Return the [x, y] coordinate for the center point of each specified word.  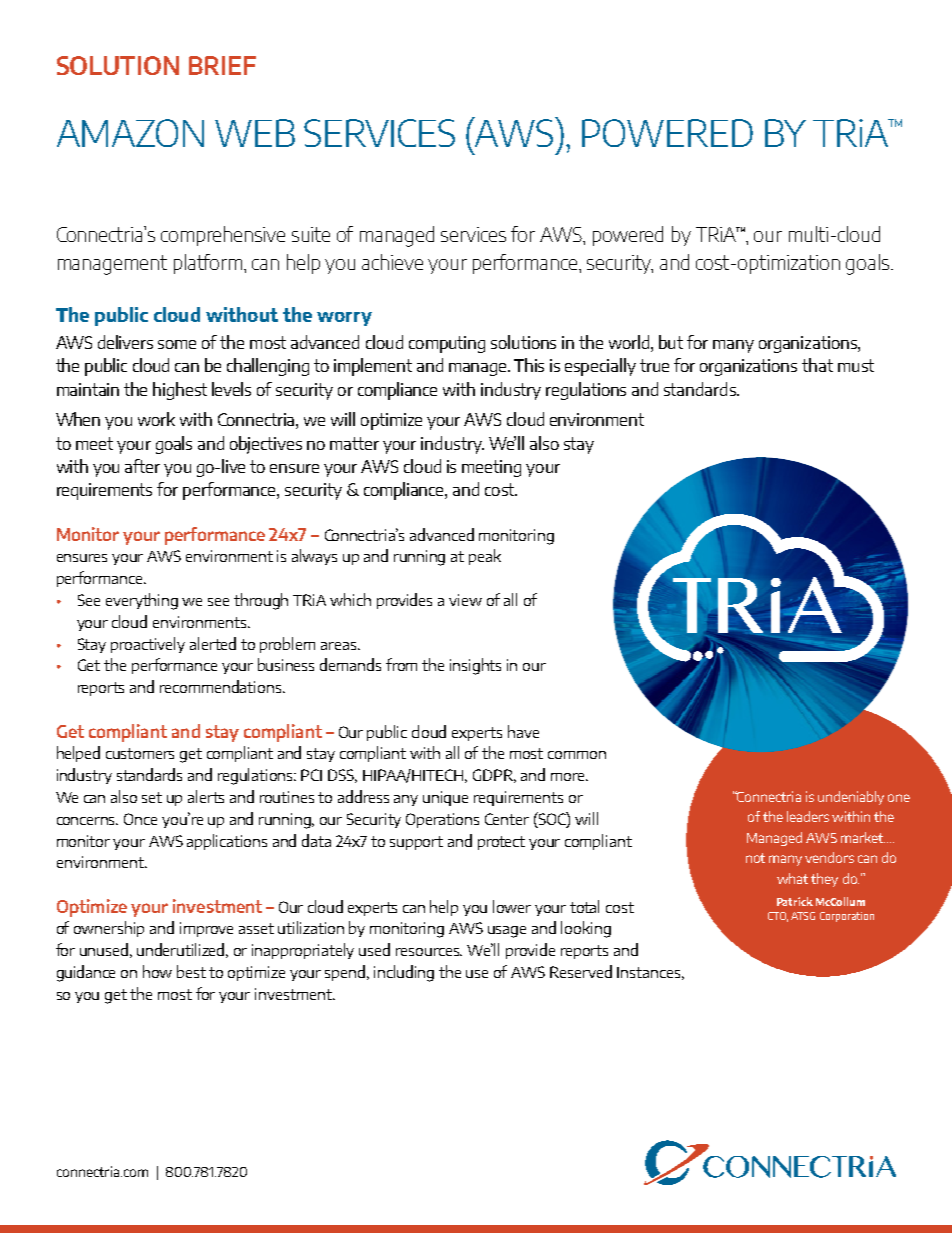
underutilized [182, 950]
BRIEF [222, 65]
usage [507, 932]
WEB [255, 133]
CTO [778, 917]
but [671, 342]
